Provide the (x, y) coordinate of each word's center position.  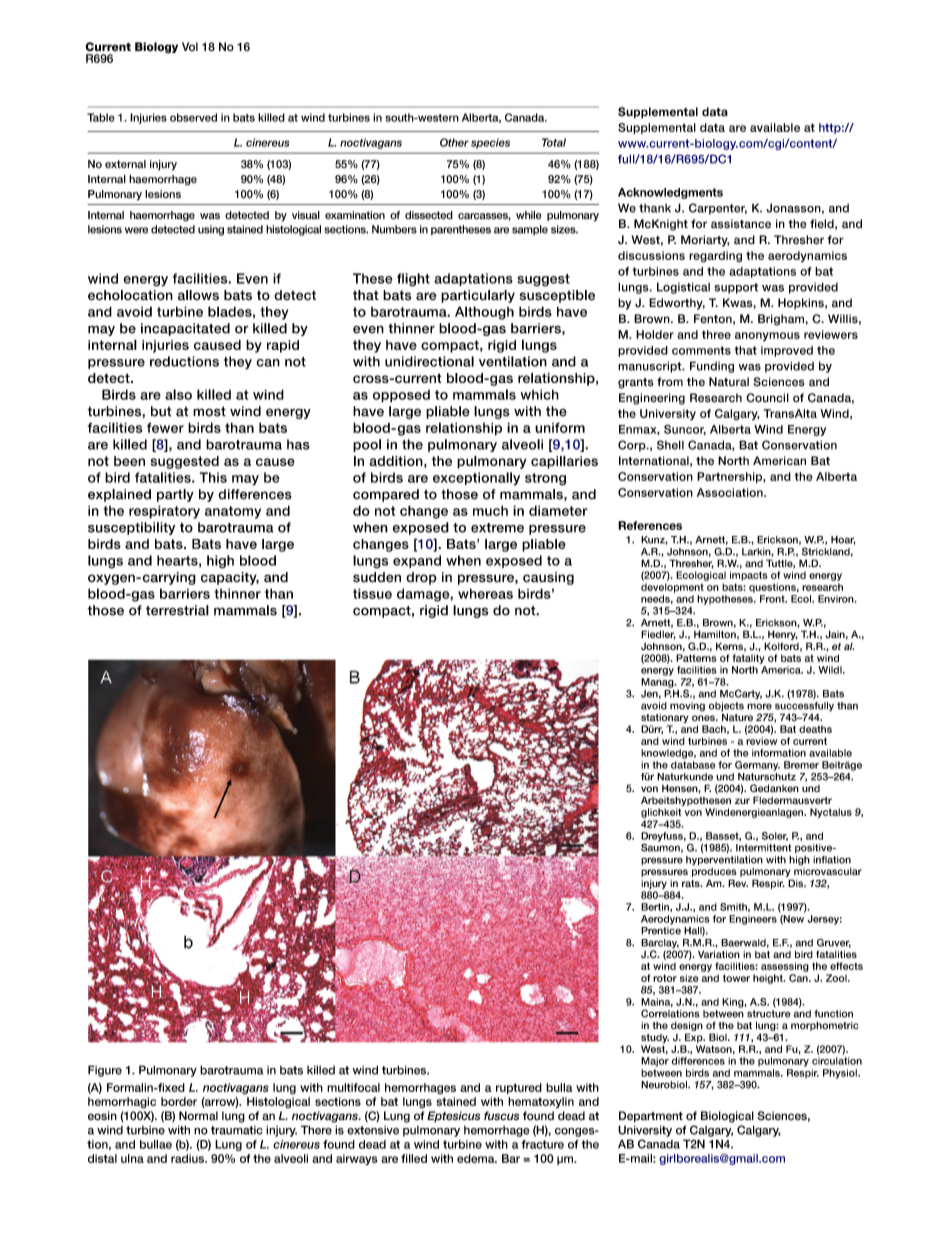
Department (651, 1117)
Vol (190, 46)
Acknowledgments (670, 193)
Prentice (661, 929)
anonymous (767, 336)
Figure (105, 1071)
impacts (749, 576)
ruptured (519, 1088)
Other (454, 142)
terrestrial (177, 610)
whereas (485, 593)
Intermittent (763, 848)
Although (484, 313)
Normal (198, 1116)
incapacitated (185, 329)
